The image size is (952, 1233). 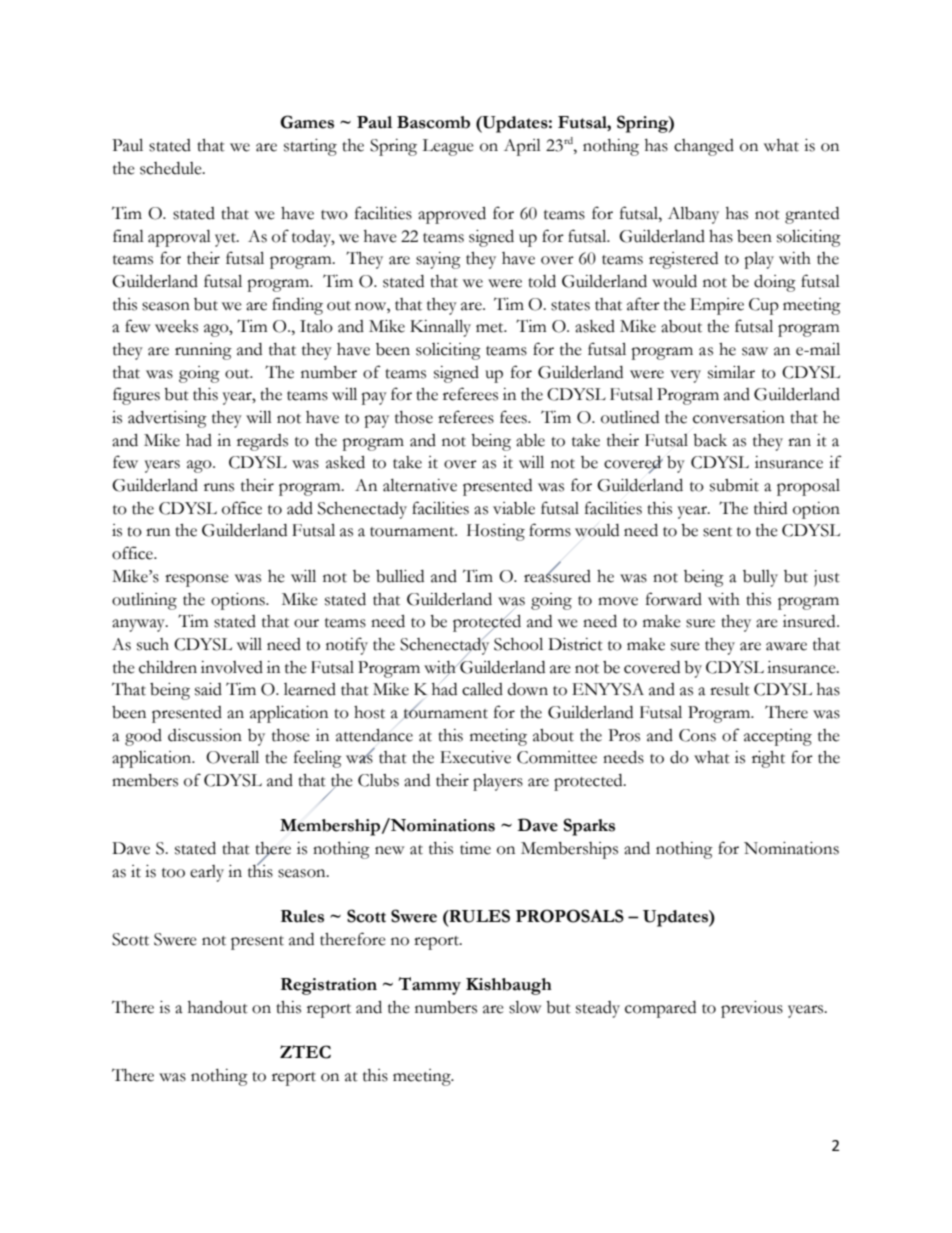 What do you see at coordinates (514, 417) in the screenshot?
I see `fees` at bounding box center [514, 417].
